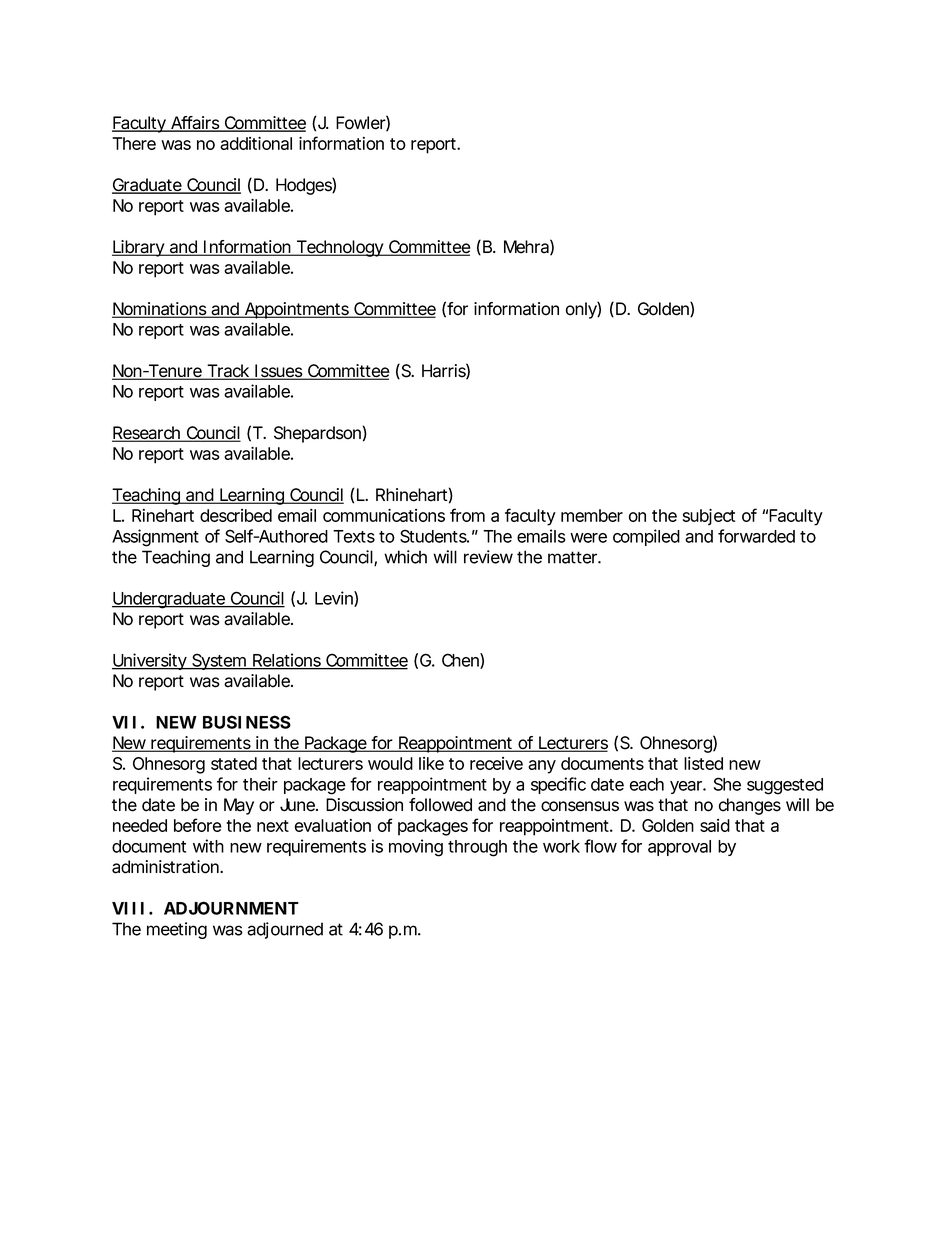  Describe the element at coordinates (709, 517) in the document. I see `subject` at that location.
